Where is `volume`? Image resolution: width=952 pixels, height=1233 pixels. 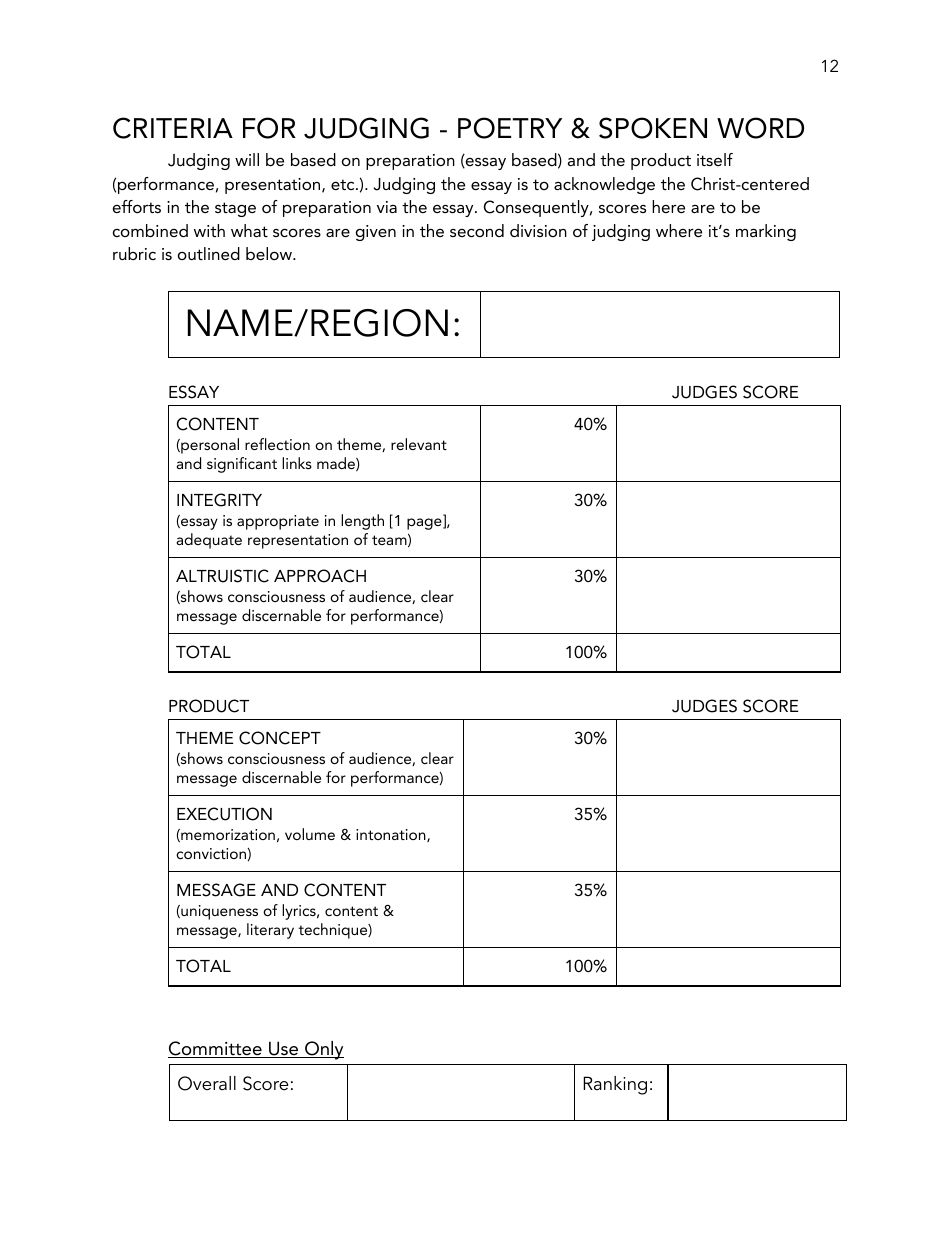
volume is located at coordinates (310, 834).
